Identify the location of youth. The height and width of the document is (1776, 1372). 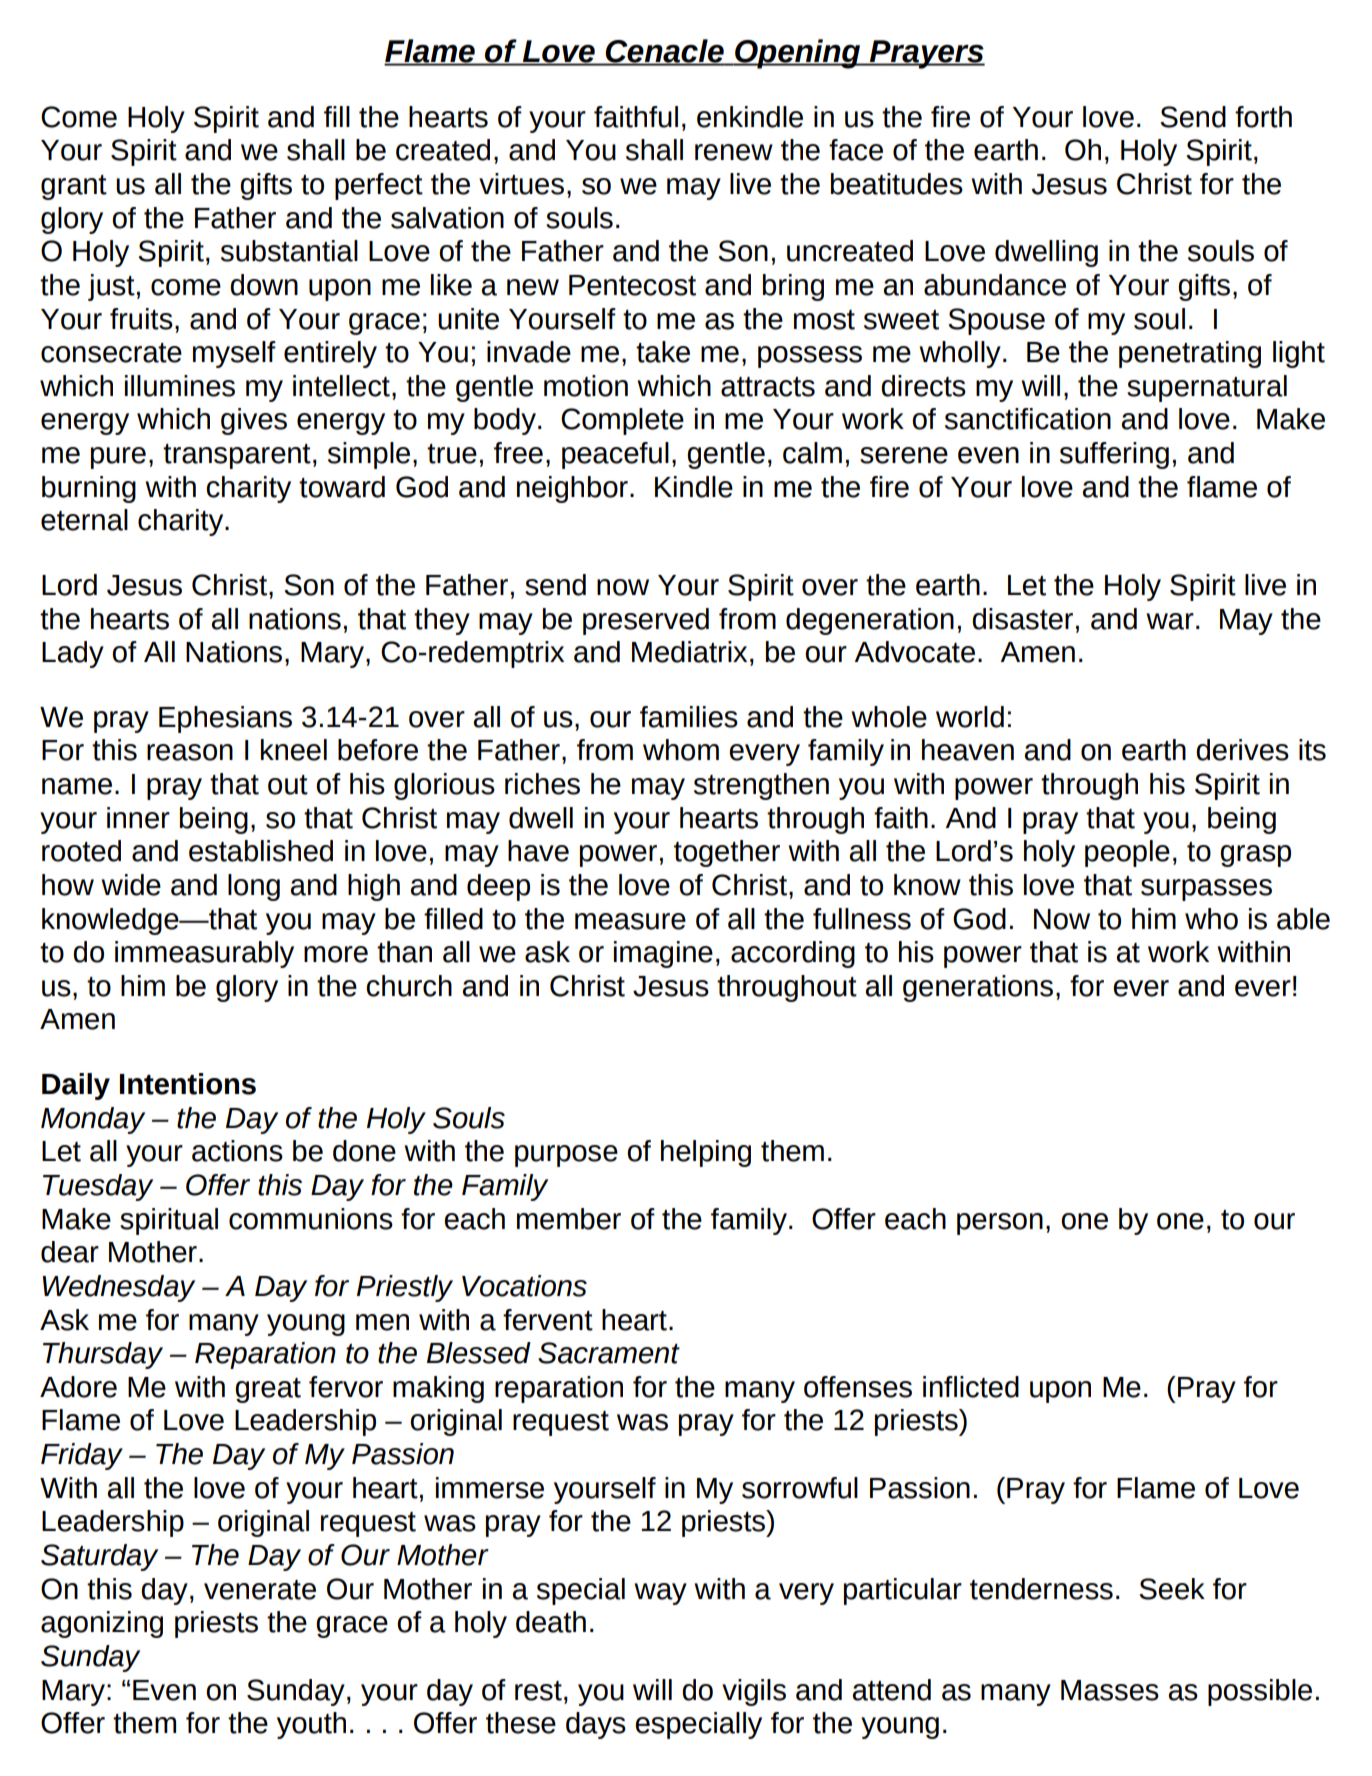
(311, 1725).
